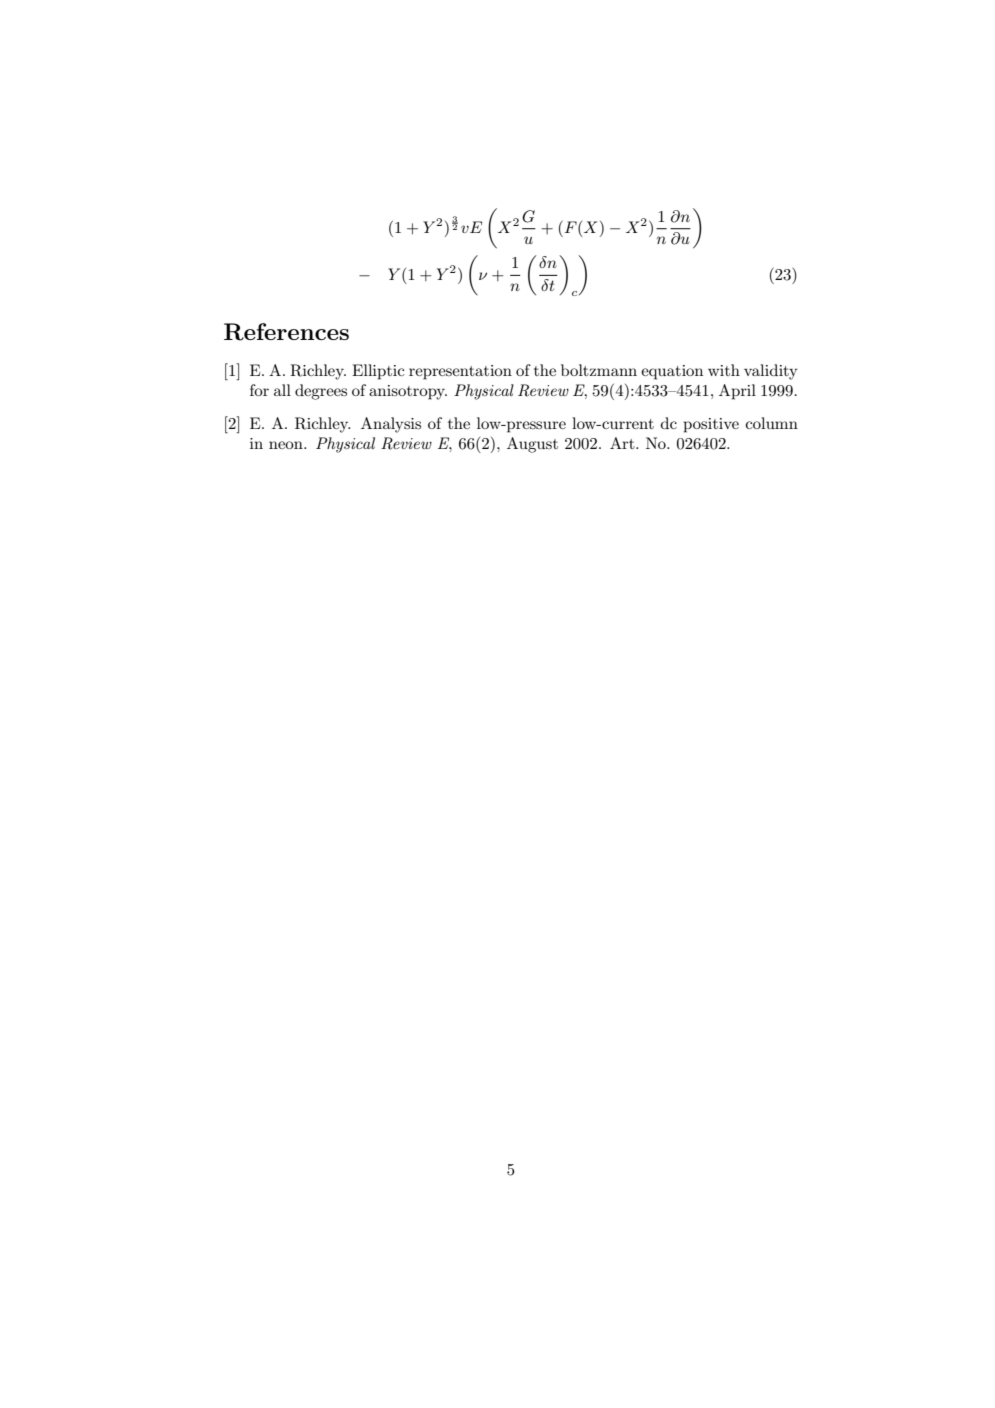 This image has width=995, height=1408. Describe the element at coordinates (408, 392) in the image. I see `anisotropy` at that location.
